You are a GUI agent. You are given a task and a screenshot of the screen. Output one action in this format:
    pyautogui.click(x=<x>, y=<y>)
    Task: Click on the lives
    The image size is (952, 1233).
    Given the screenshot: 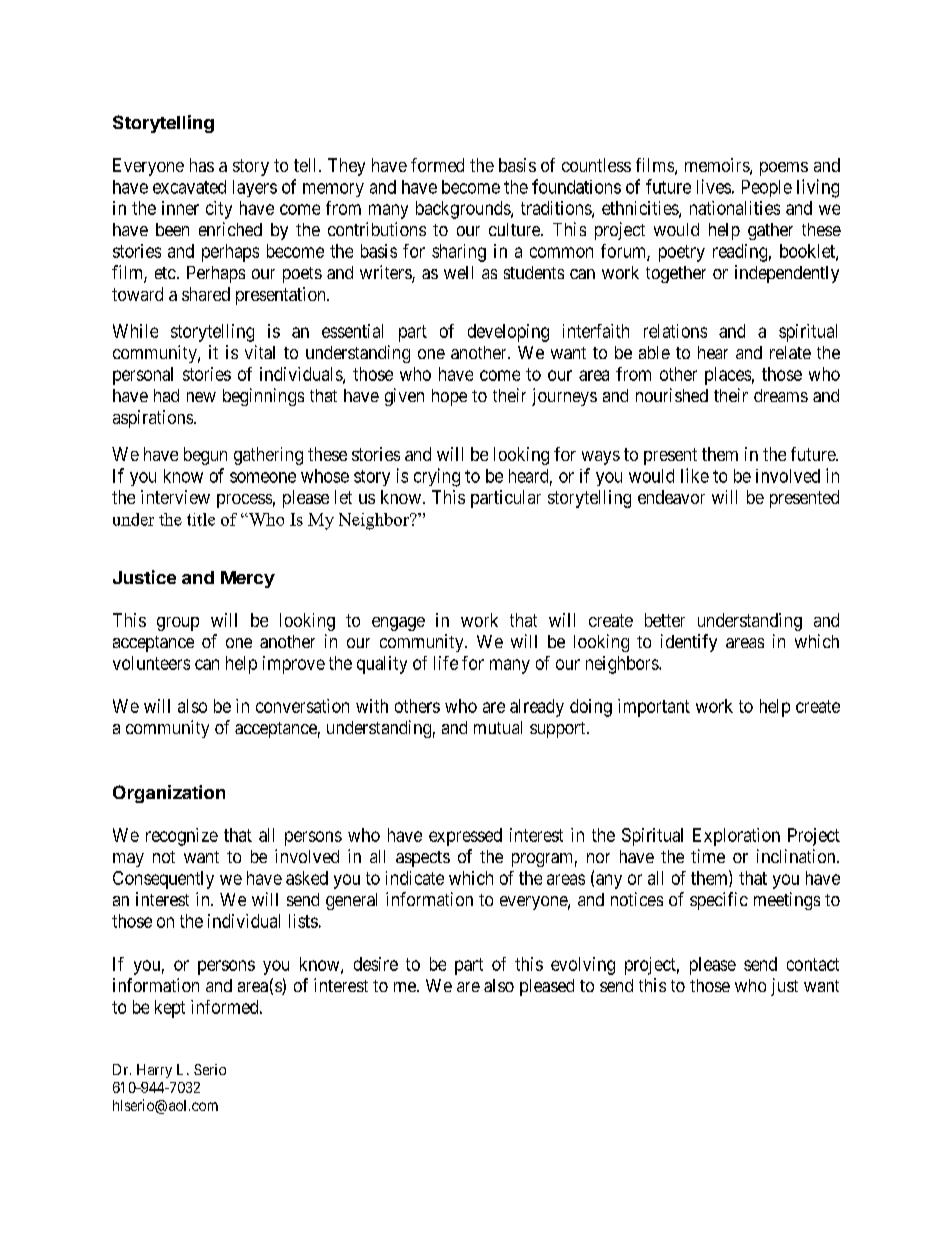 What is the action you would take?
    pyautogui.click(x=714, y=186)
